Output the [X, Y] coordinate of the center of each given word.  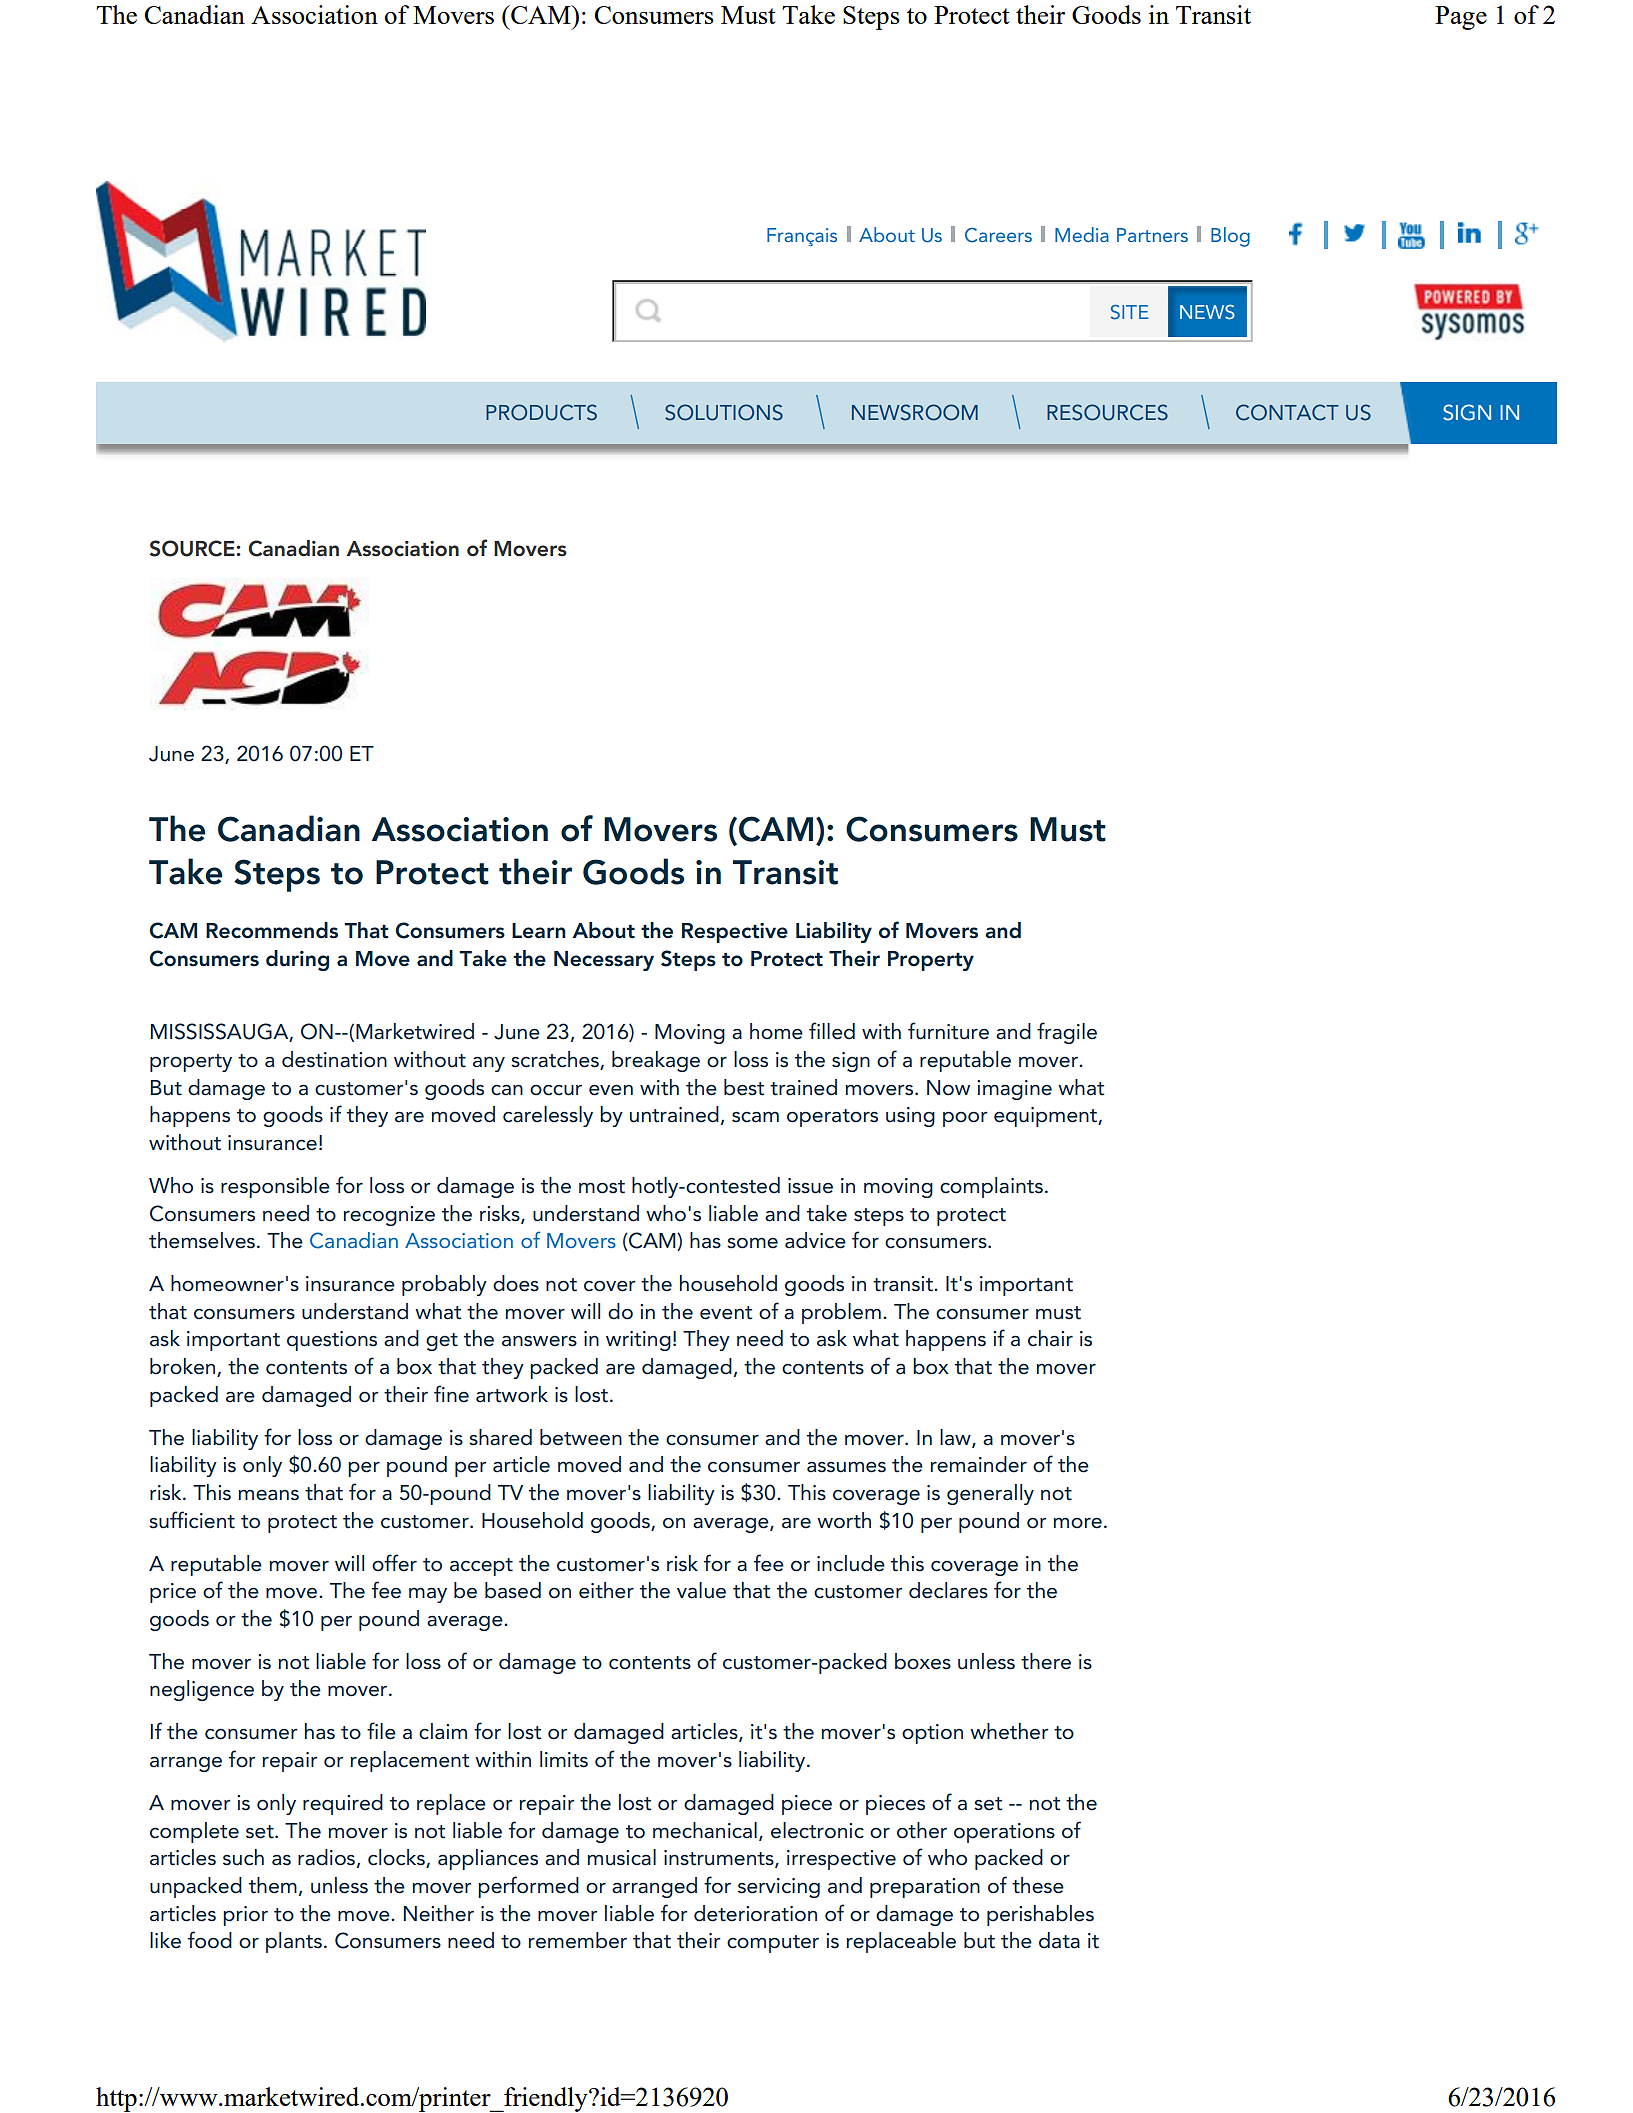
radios [326, 1857]
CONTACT [1287, 412]
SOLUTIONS [724, 412]
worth [844, 1520]
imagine [1014, 1090]
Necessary [604, 961]
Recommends [272, 930]
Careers [998, 235]
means [268, 1495]
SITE [1130, 312]
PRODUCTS [541, 412]
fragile [1067, 1033]
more [1077, 1523]
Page [1461, 18]
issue [810, 1186]
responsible [275, 1187]
